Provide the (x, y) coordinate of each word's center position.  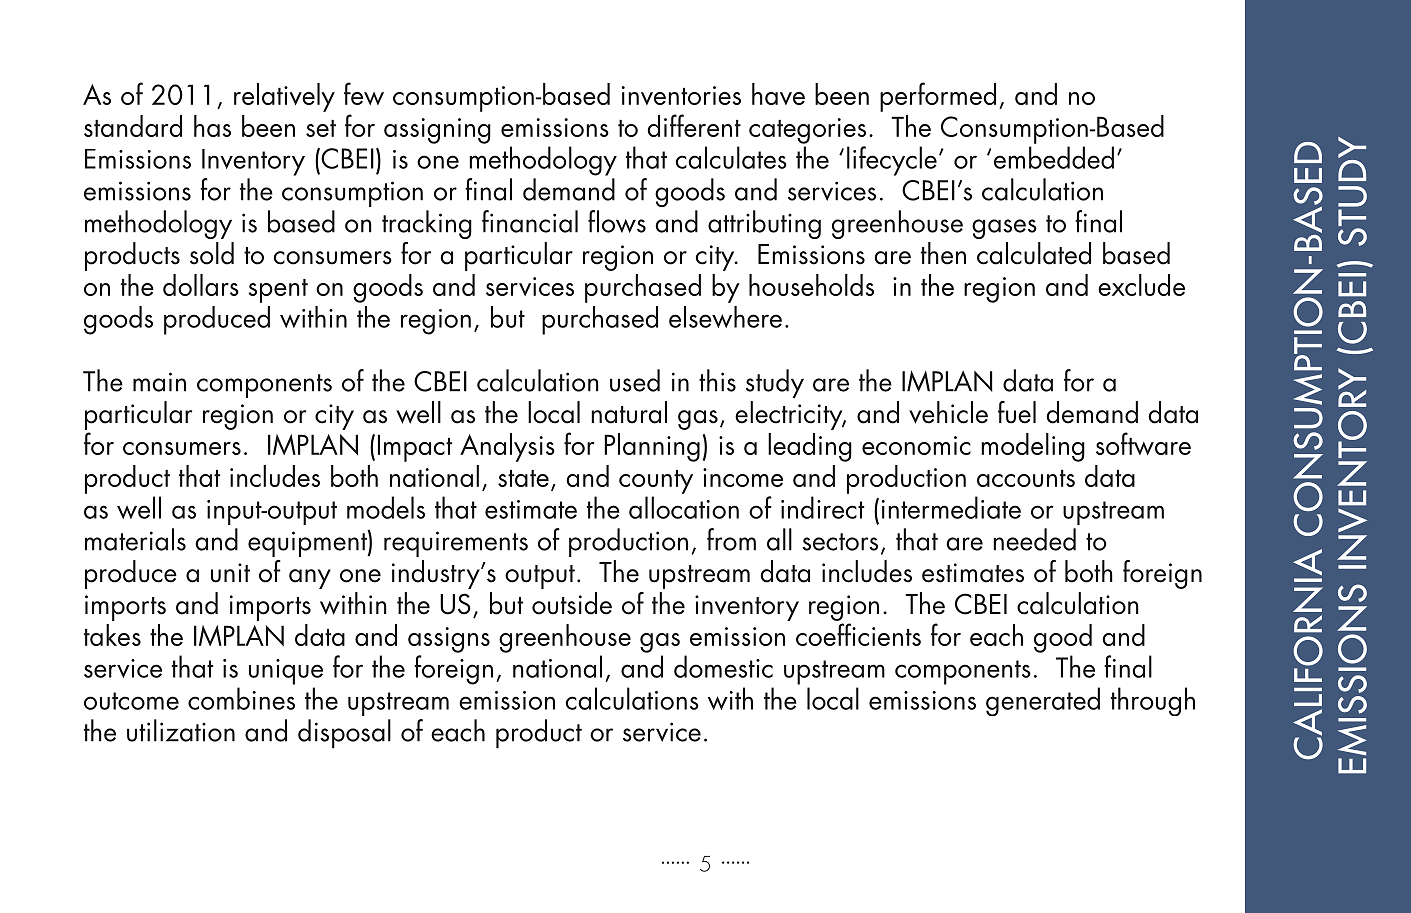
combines (241, 698)
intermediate (951, 507)
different (694, 125)
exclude (1141, 285)
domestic (723, 666)
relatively (284, 97)
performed (938, 97)
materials (135, 539)
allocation (684, 507)
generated (1043, 701)
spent (278, 291)
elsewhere (725, 317)
